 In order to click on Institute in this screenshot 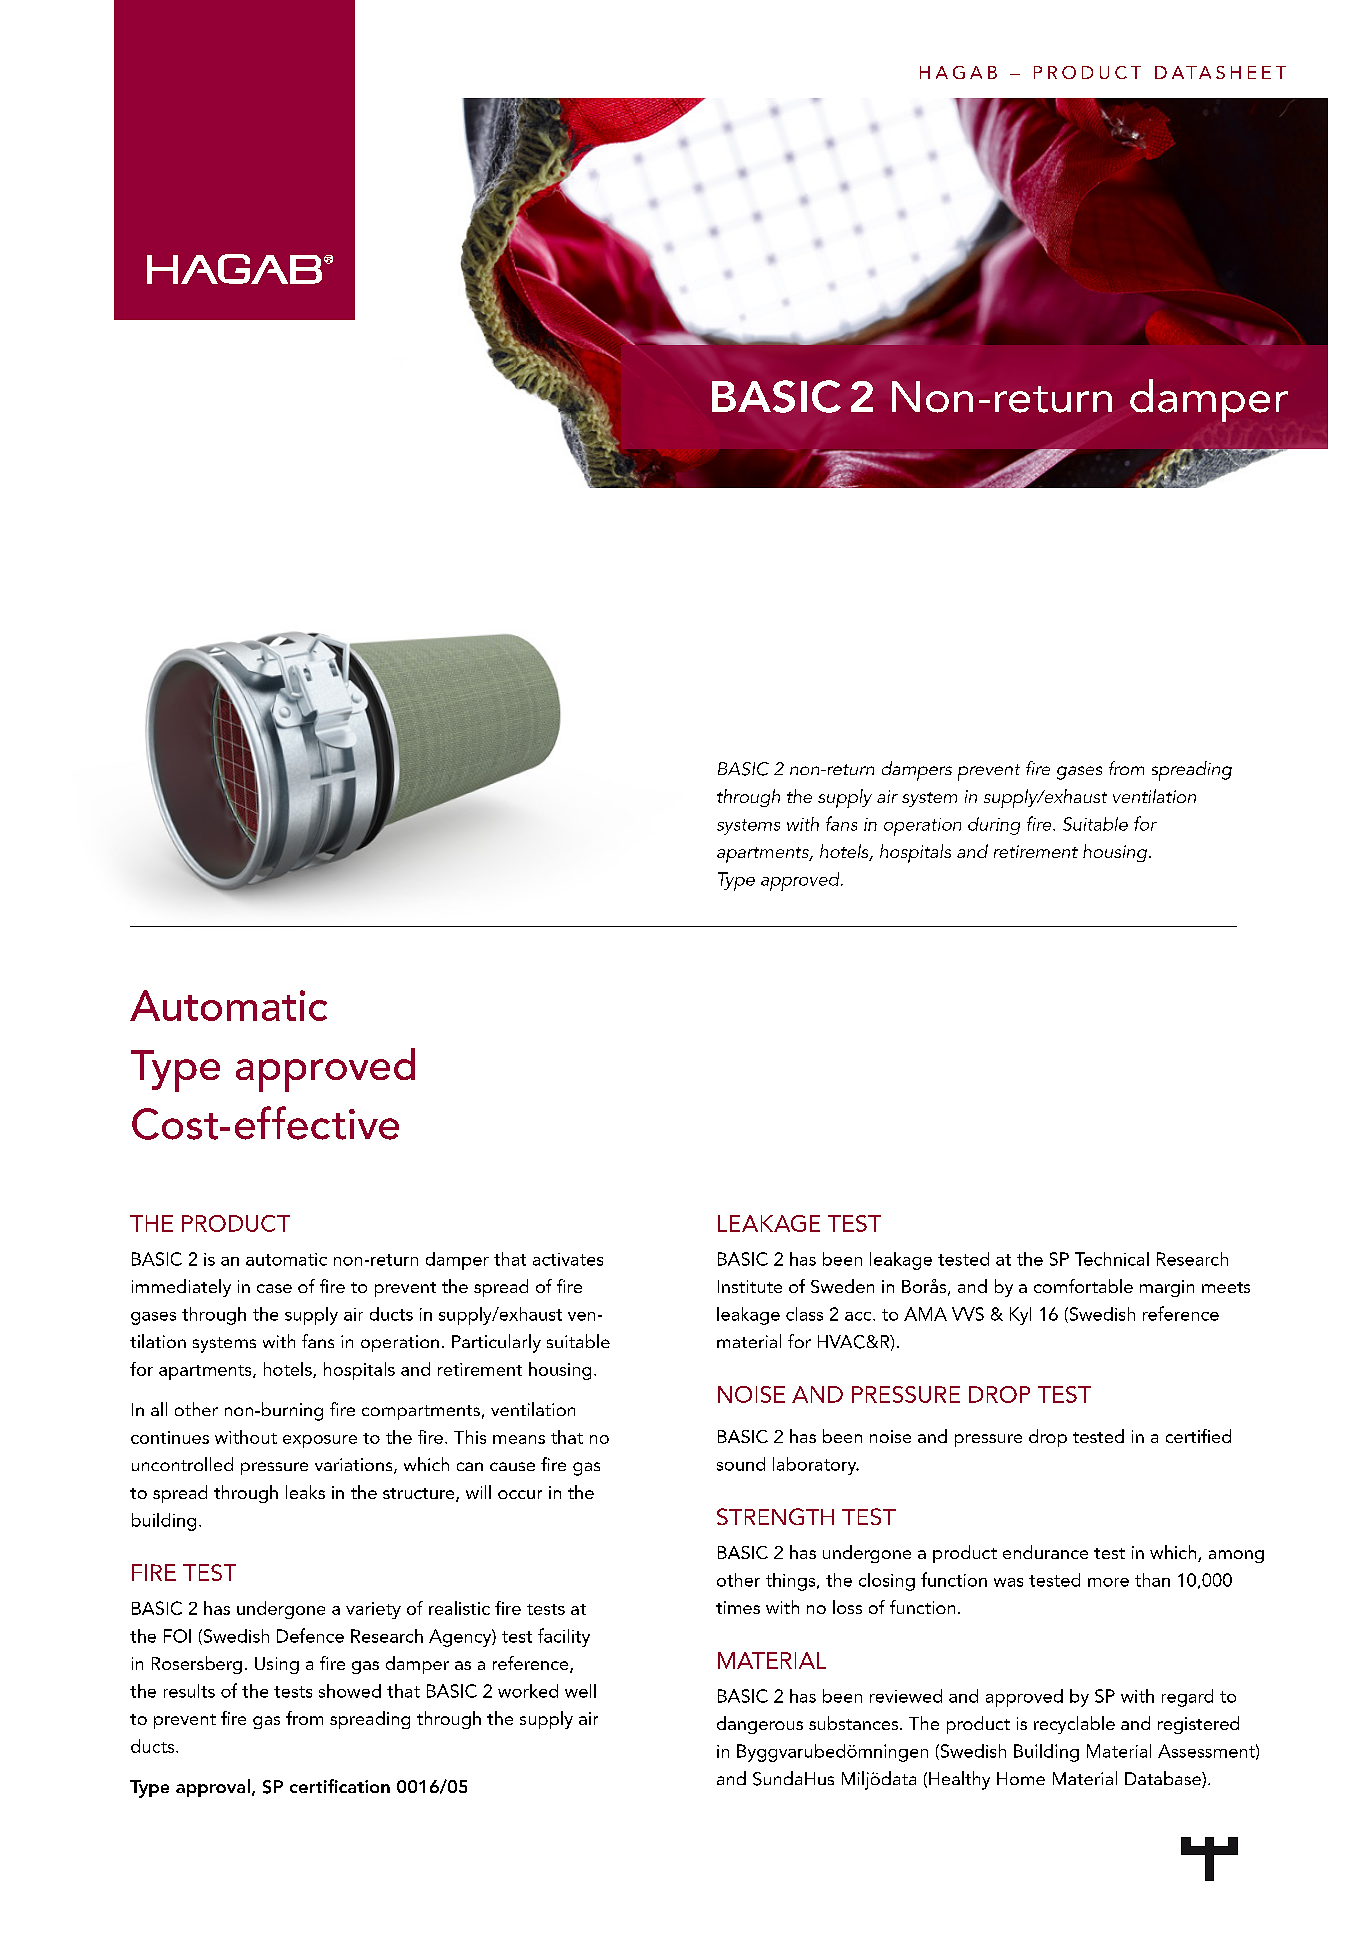, I will do `click(750, 1286)`.
